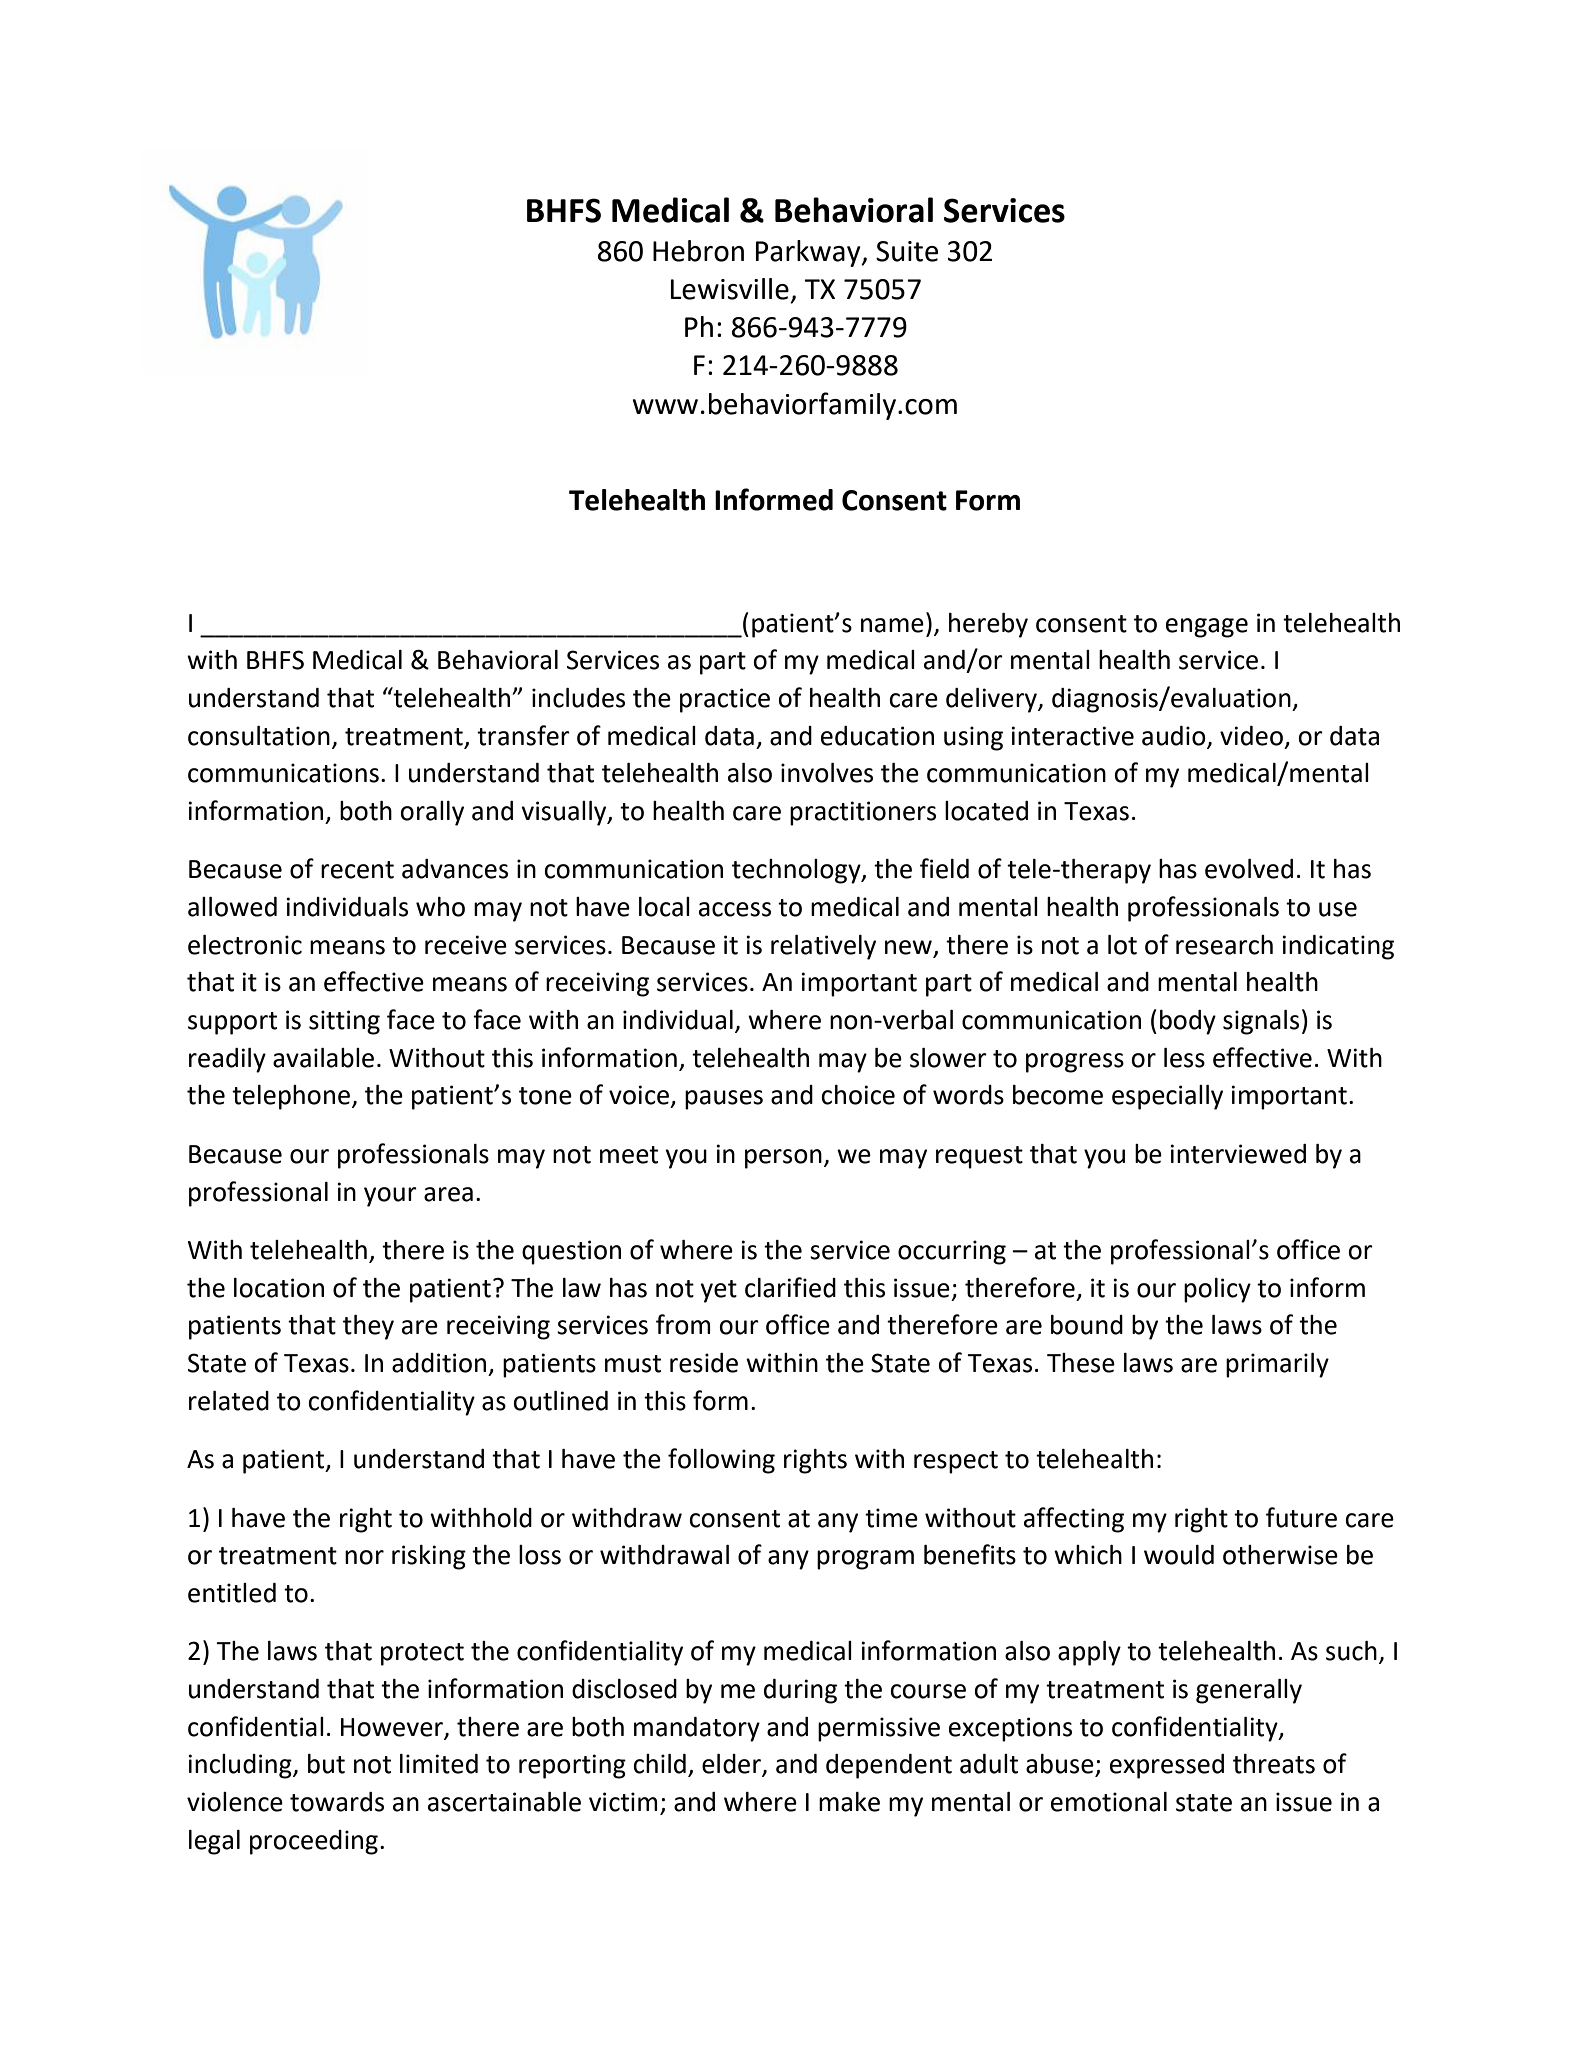 Image resolution: width=1591 pixels, height=2059 pixels. What do you see at coordinates (732, 1765) in the document?
I see `elder` at bounding box center [732, 1765].
